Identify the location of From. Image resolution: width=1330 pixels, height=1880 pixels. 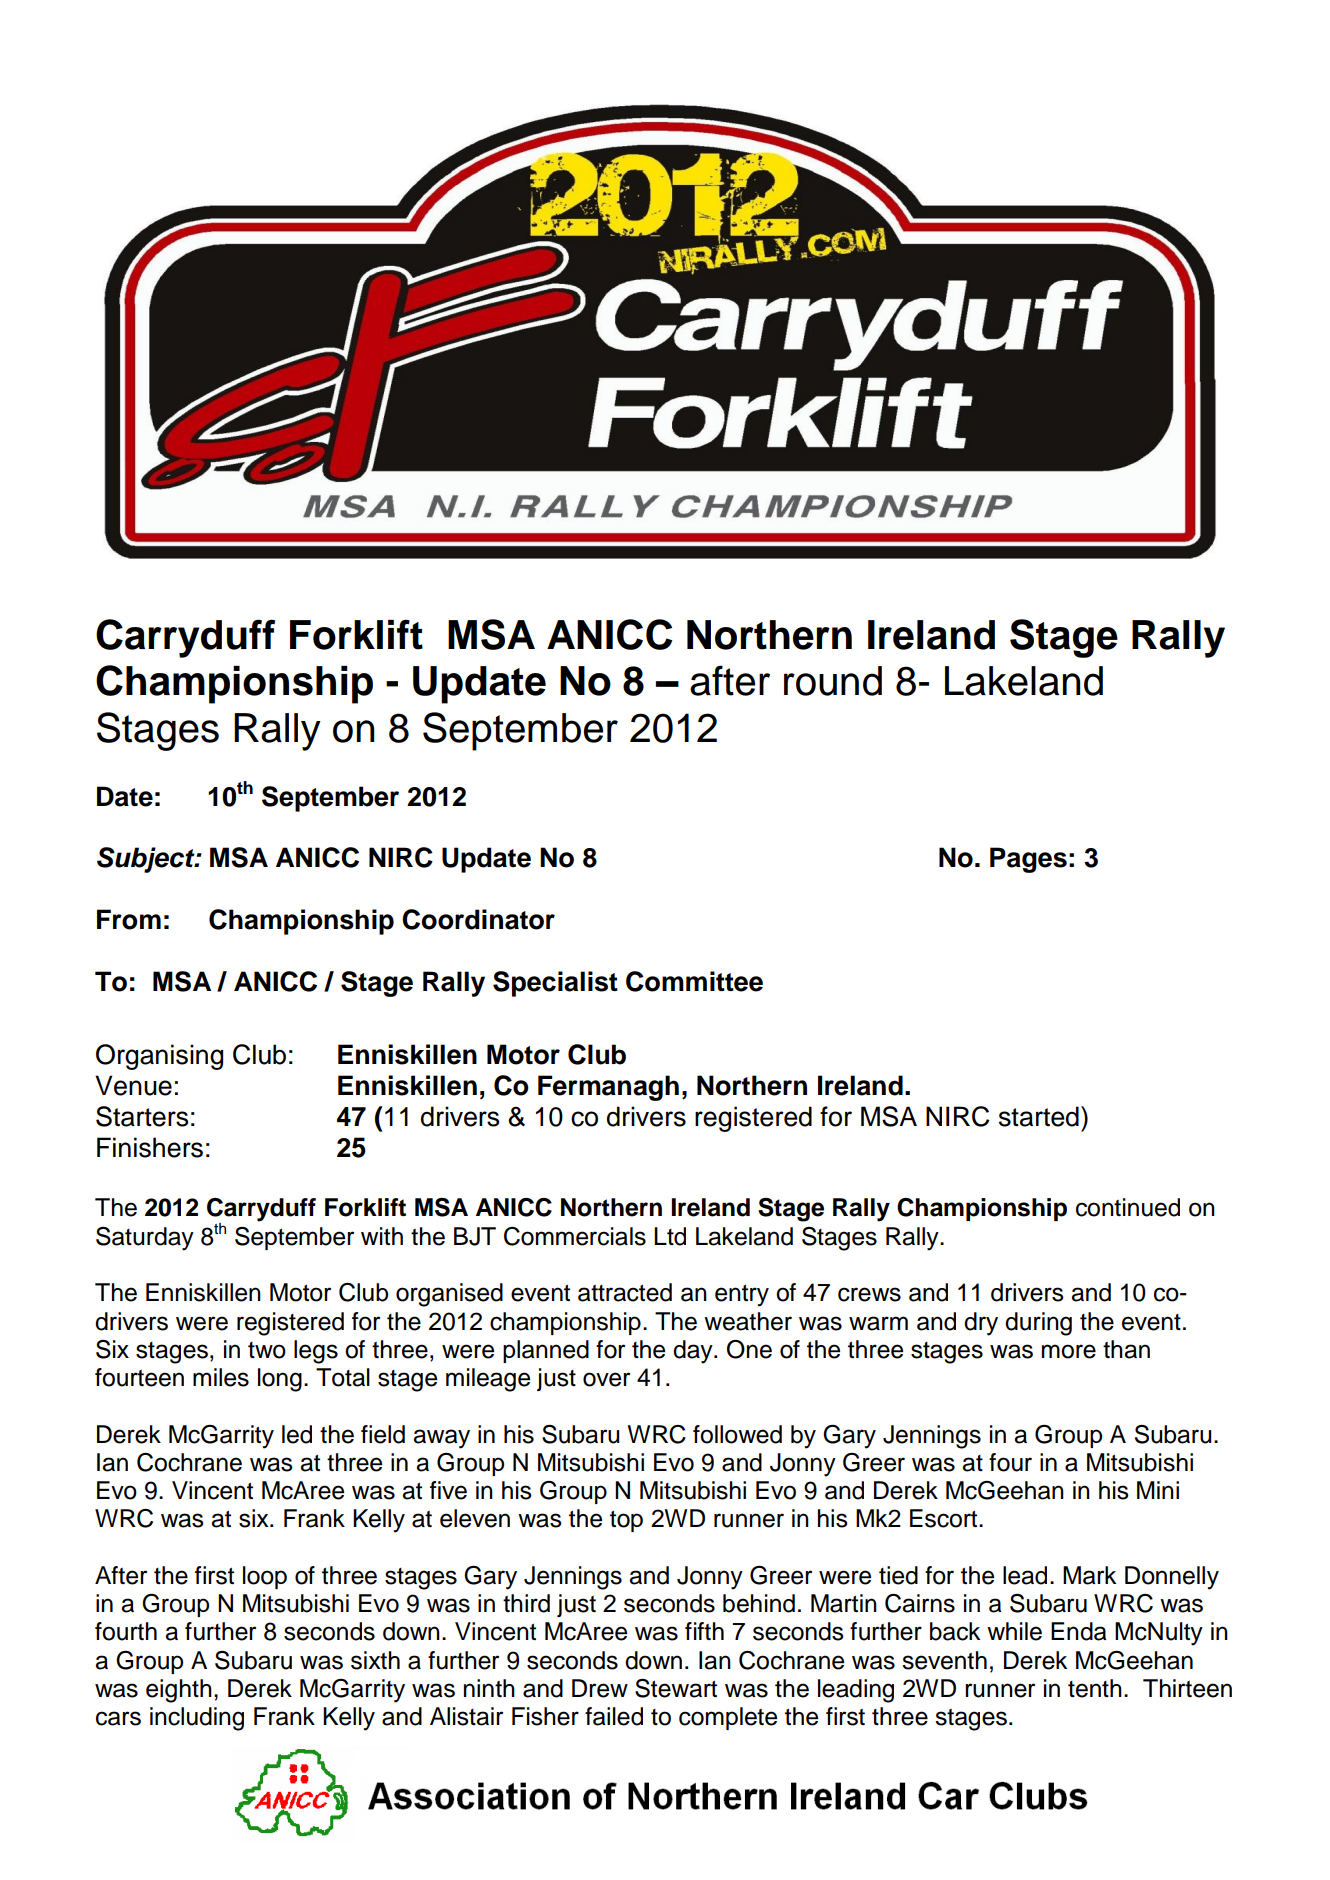
(129, 919).
